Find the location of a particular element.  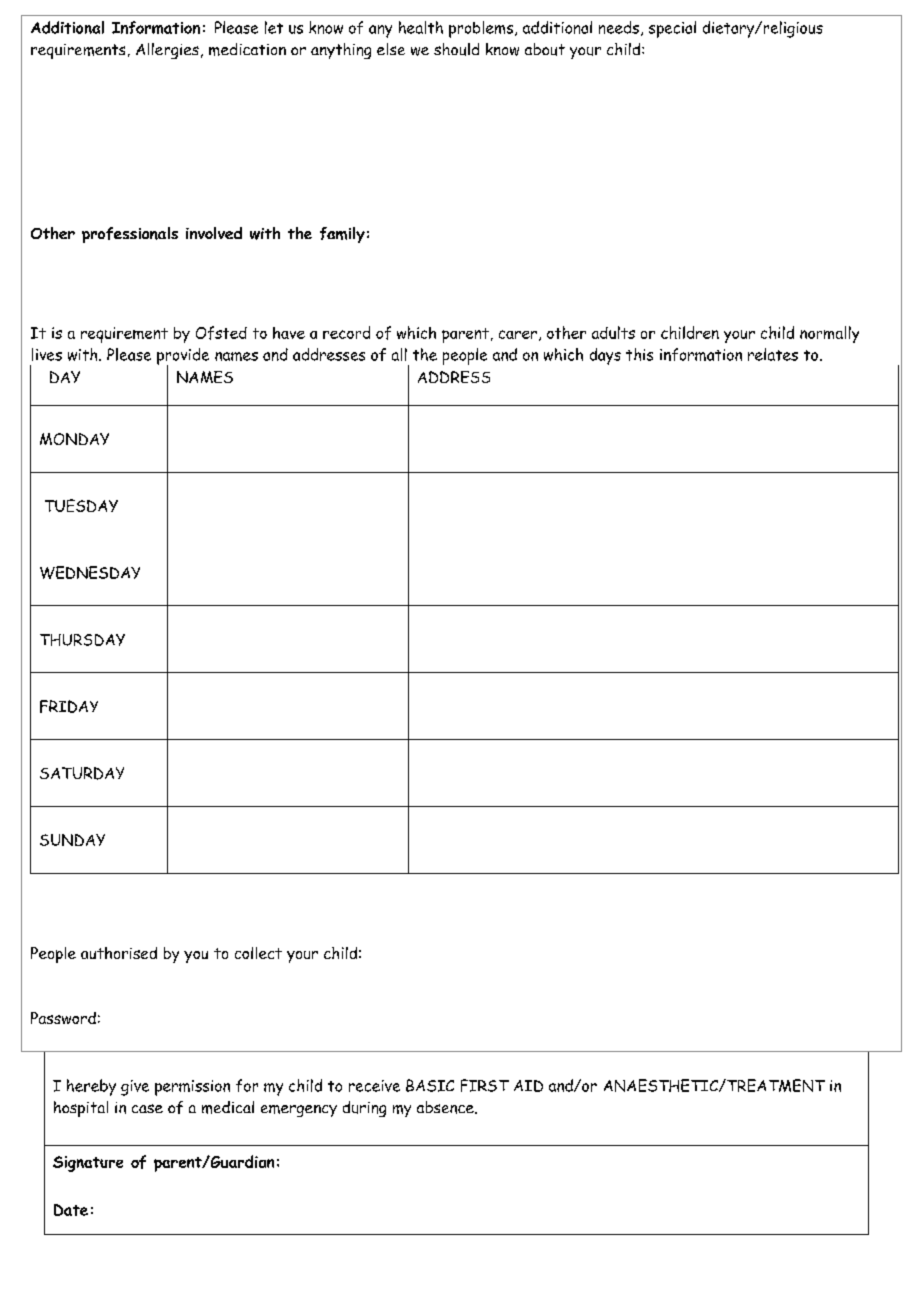

collect is located at coordinates (258, 953).
